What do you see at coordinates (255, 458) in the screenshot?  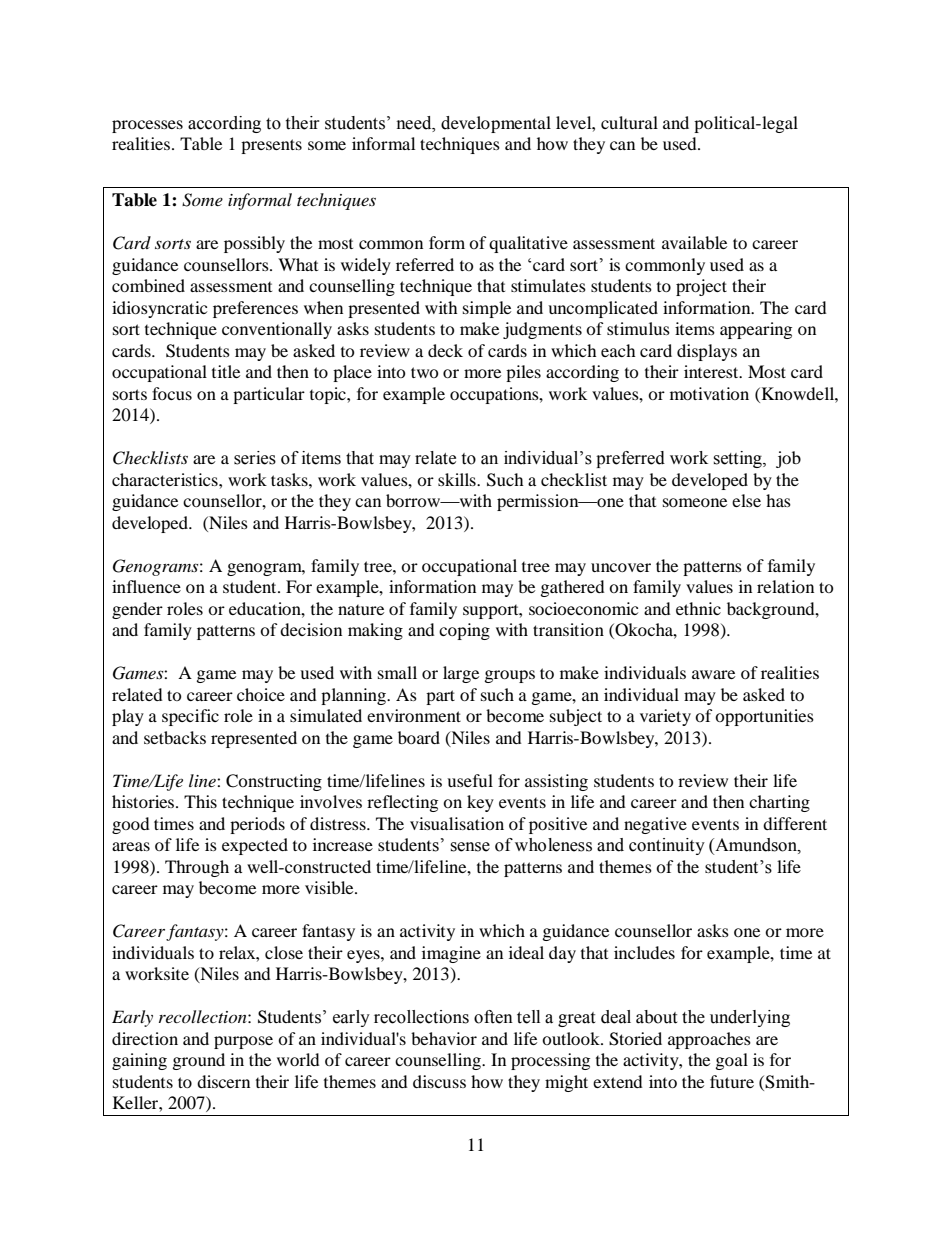 I see `series` at bounding box center [255, 458].
